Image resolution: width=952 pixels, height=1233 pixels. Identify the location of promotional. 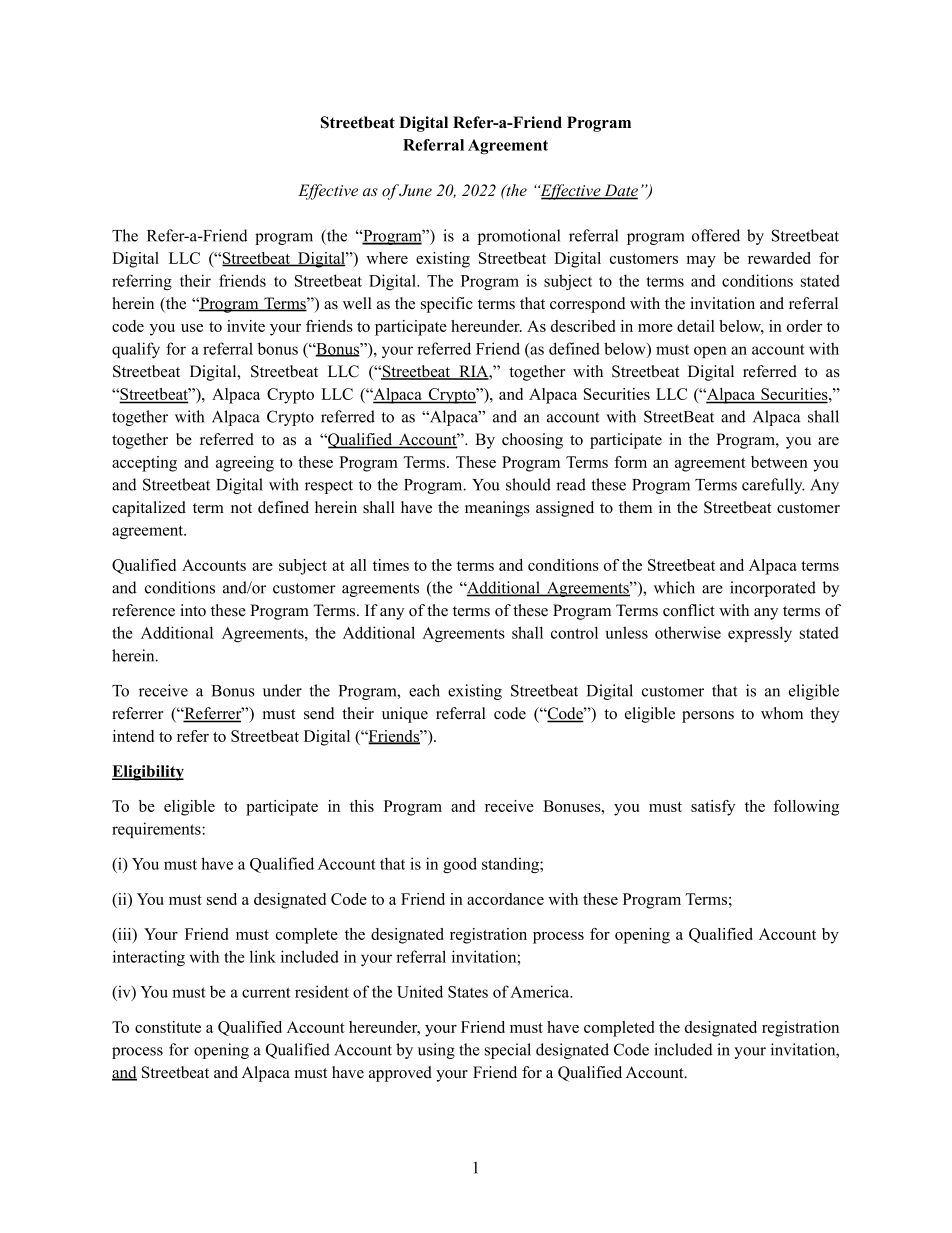
(519, 237).
